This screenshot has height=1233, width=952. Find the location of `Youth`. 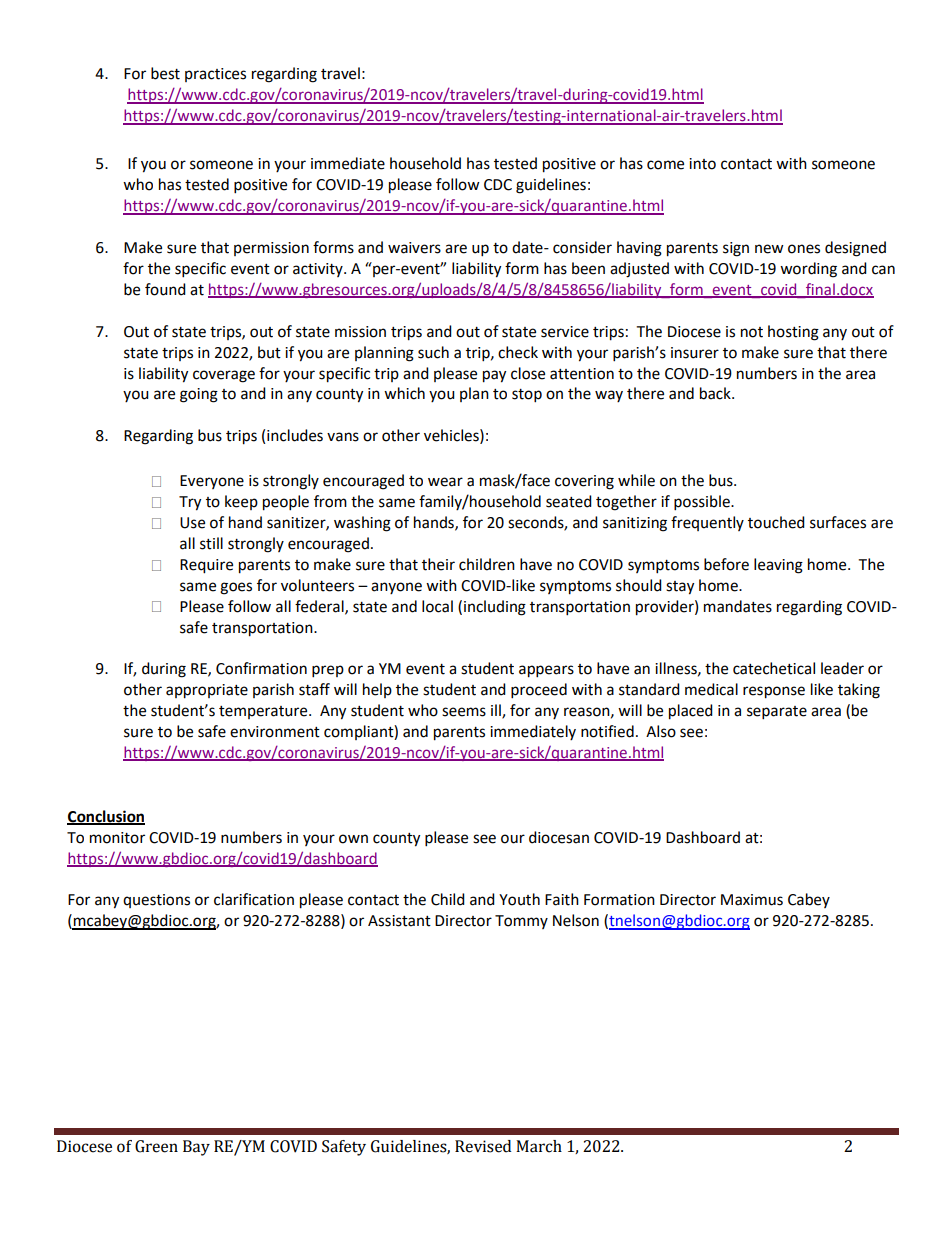

Youth is located at coordinates (519, 899).
